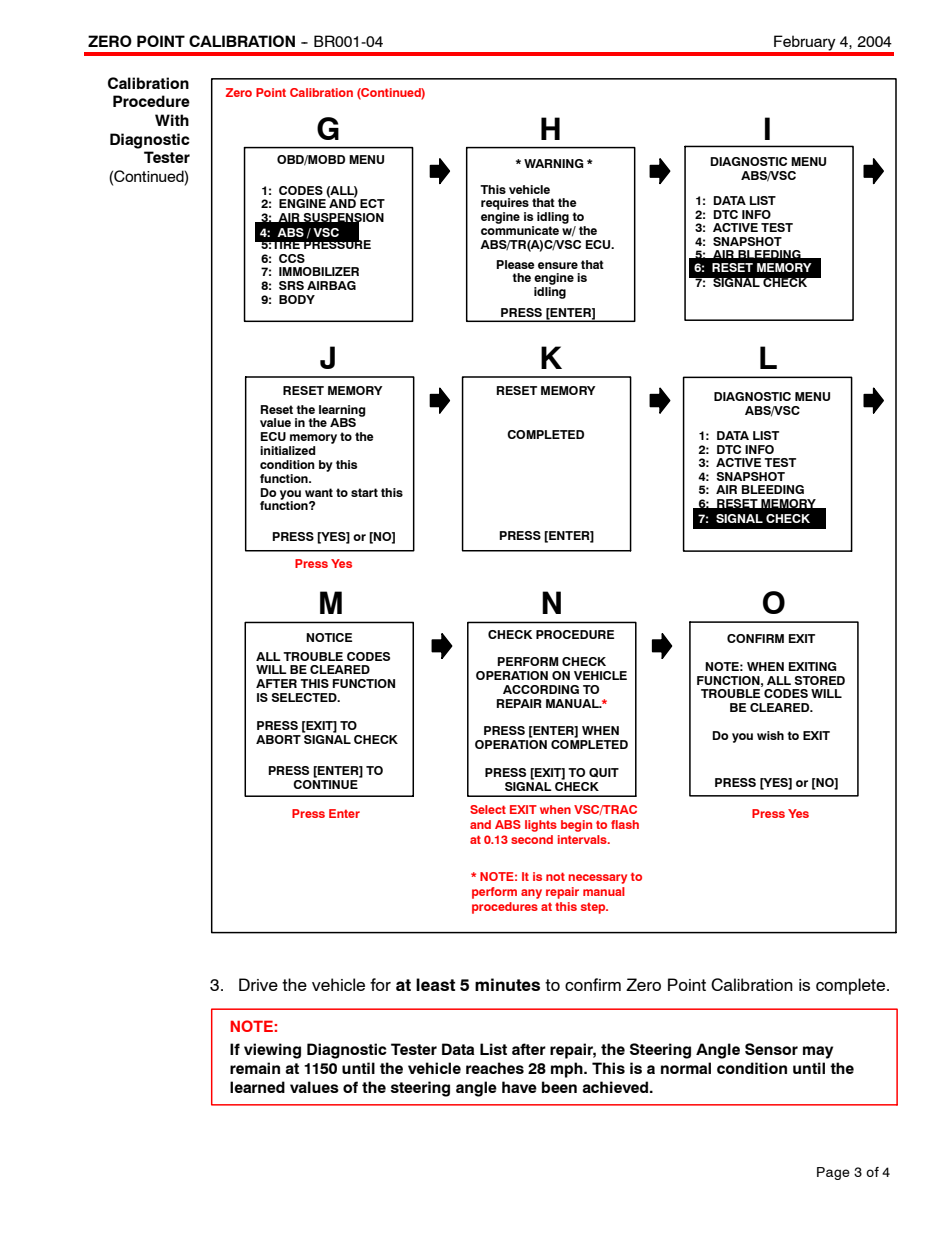 Image resolution: width=952 pixels, height=1233 pixels. What do you see at coordinates (554, 163) in the document?
I see `WARNING` at bounding box center [554, 163].
